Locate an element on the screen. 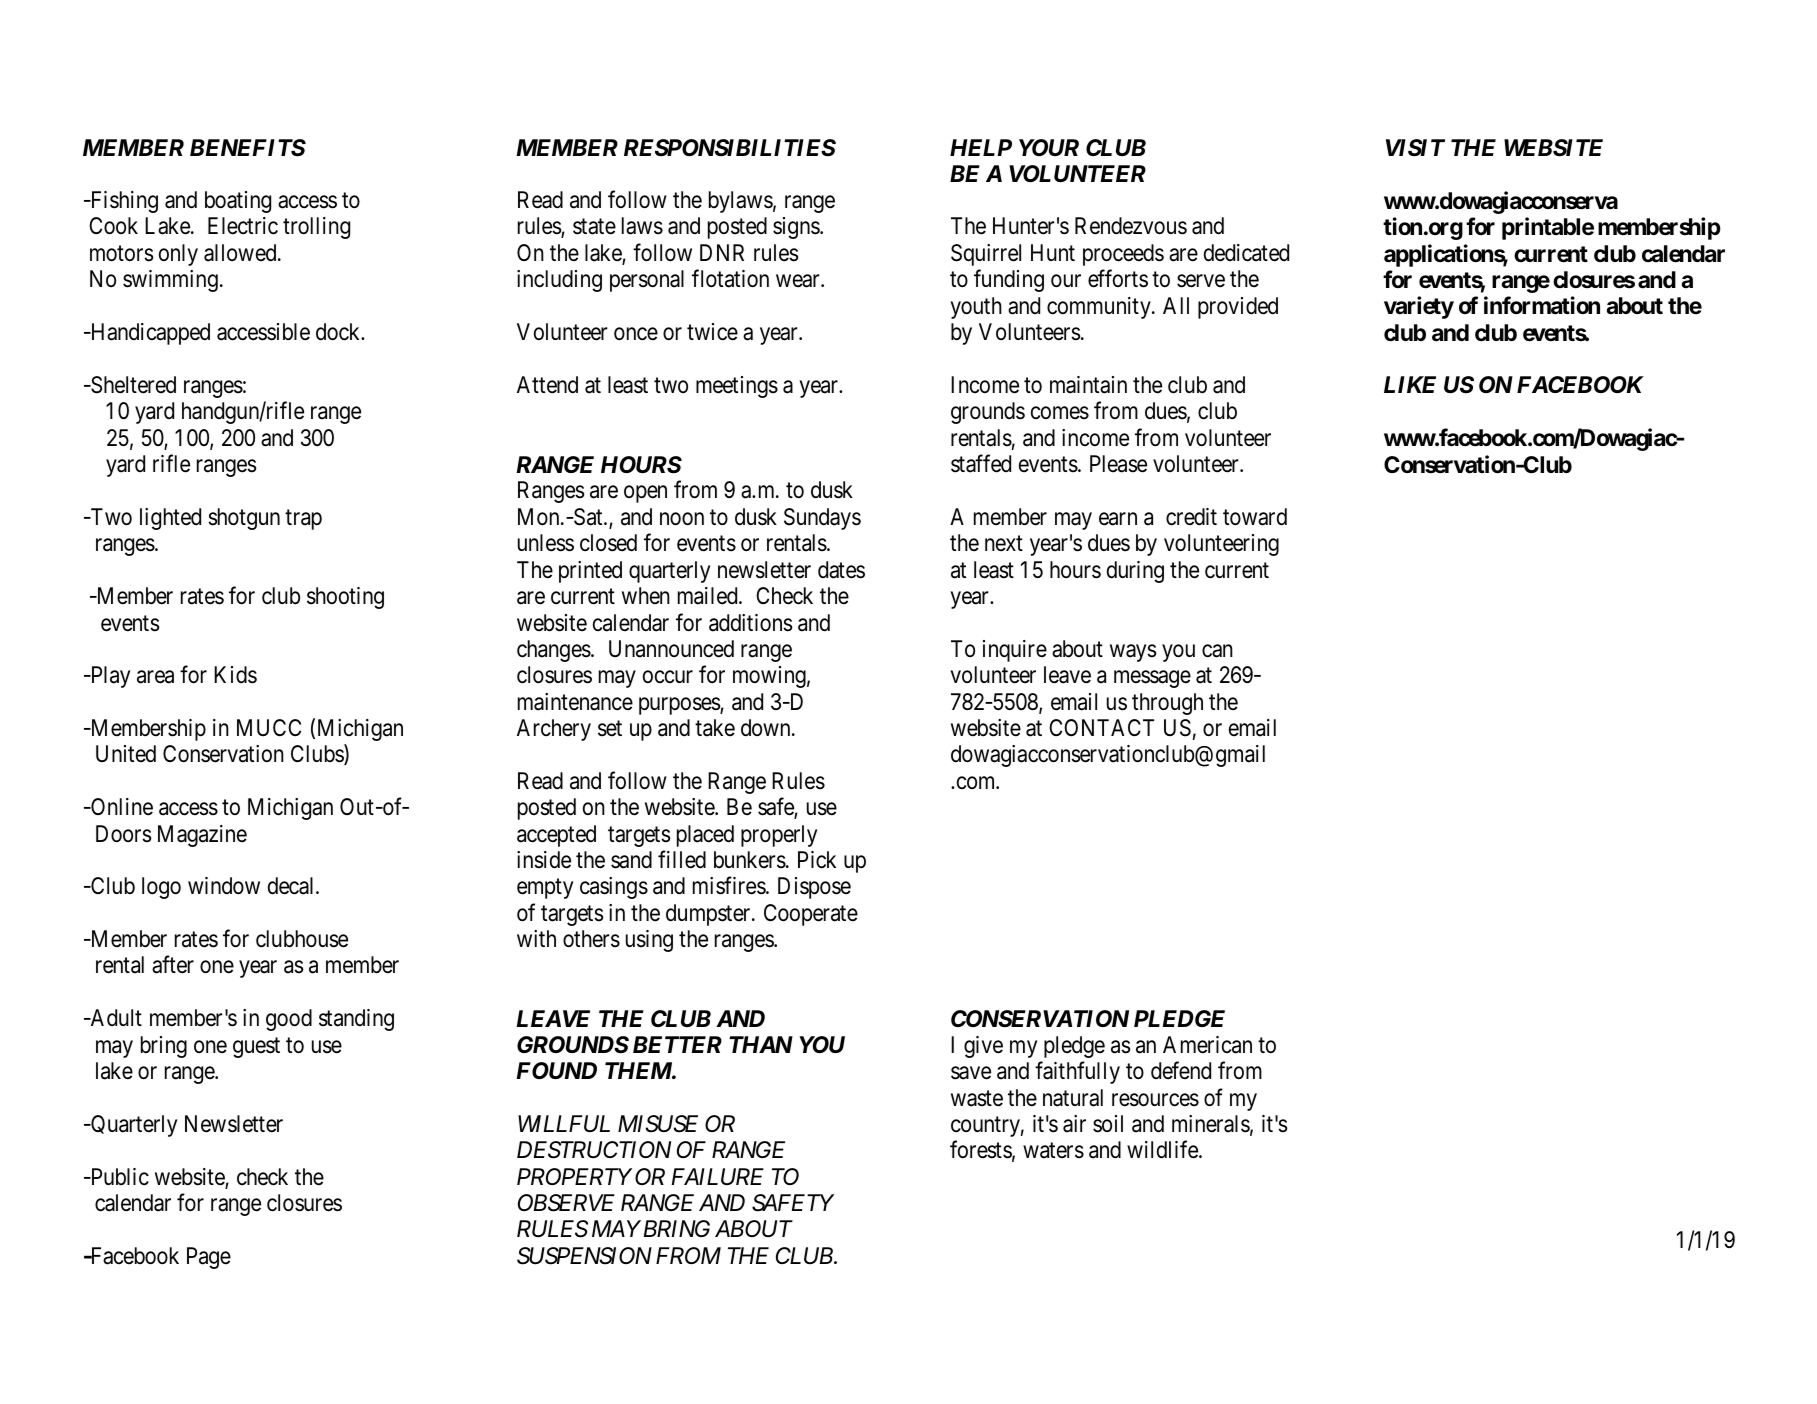 This screenshot has width=1817, height=1404. Kids is located at coordinates (235, 675).
